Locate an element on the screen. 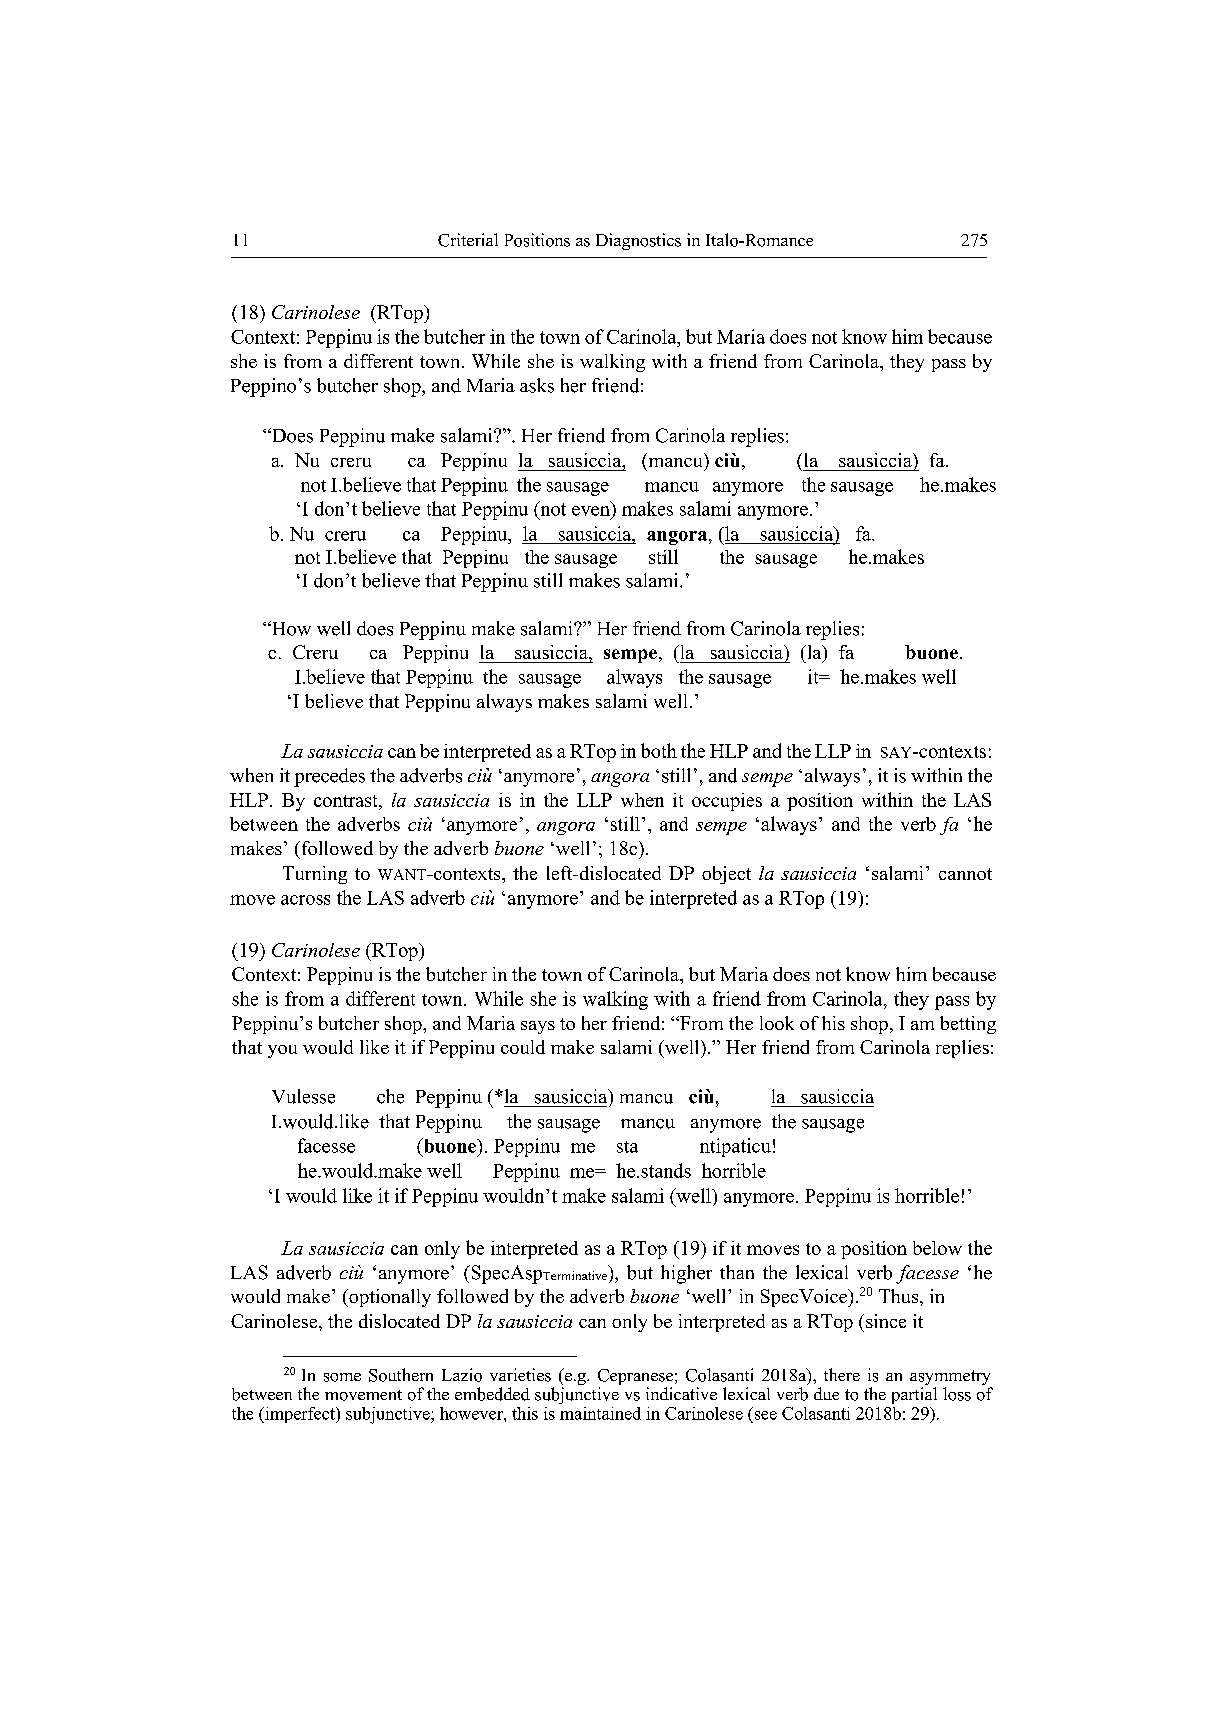 Image resolution: width=1212 pixels, height=1714 pixels. maintained is located at coordinates (600, 1413).
